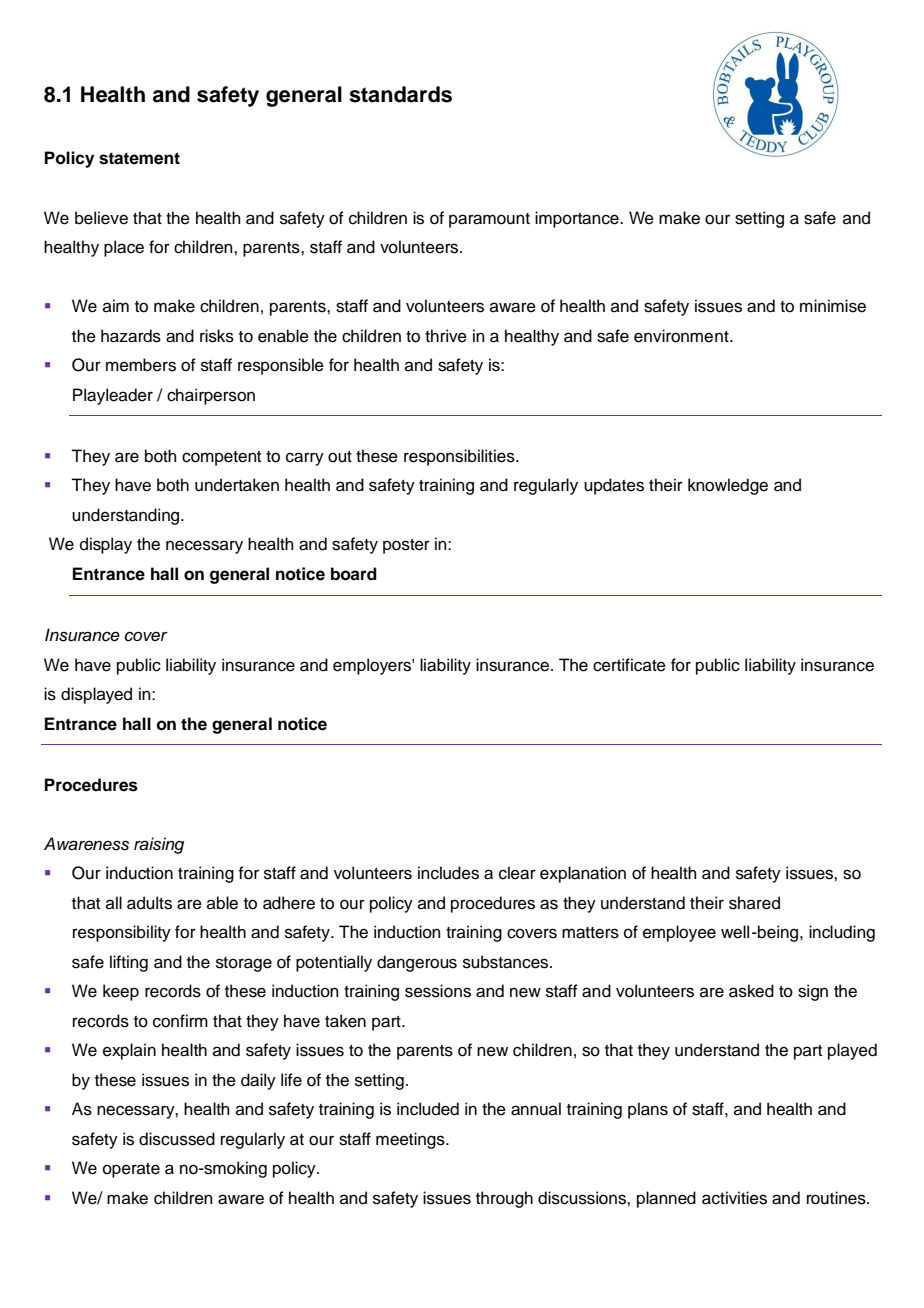 The image size is (924, 1308). Describe the element at coordinates (217, 336) in the image. I see `risks` at that location.
